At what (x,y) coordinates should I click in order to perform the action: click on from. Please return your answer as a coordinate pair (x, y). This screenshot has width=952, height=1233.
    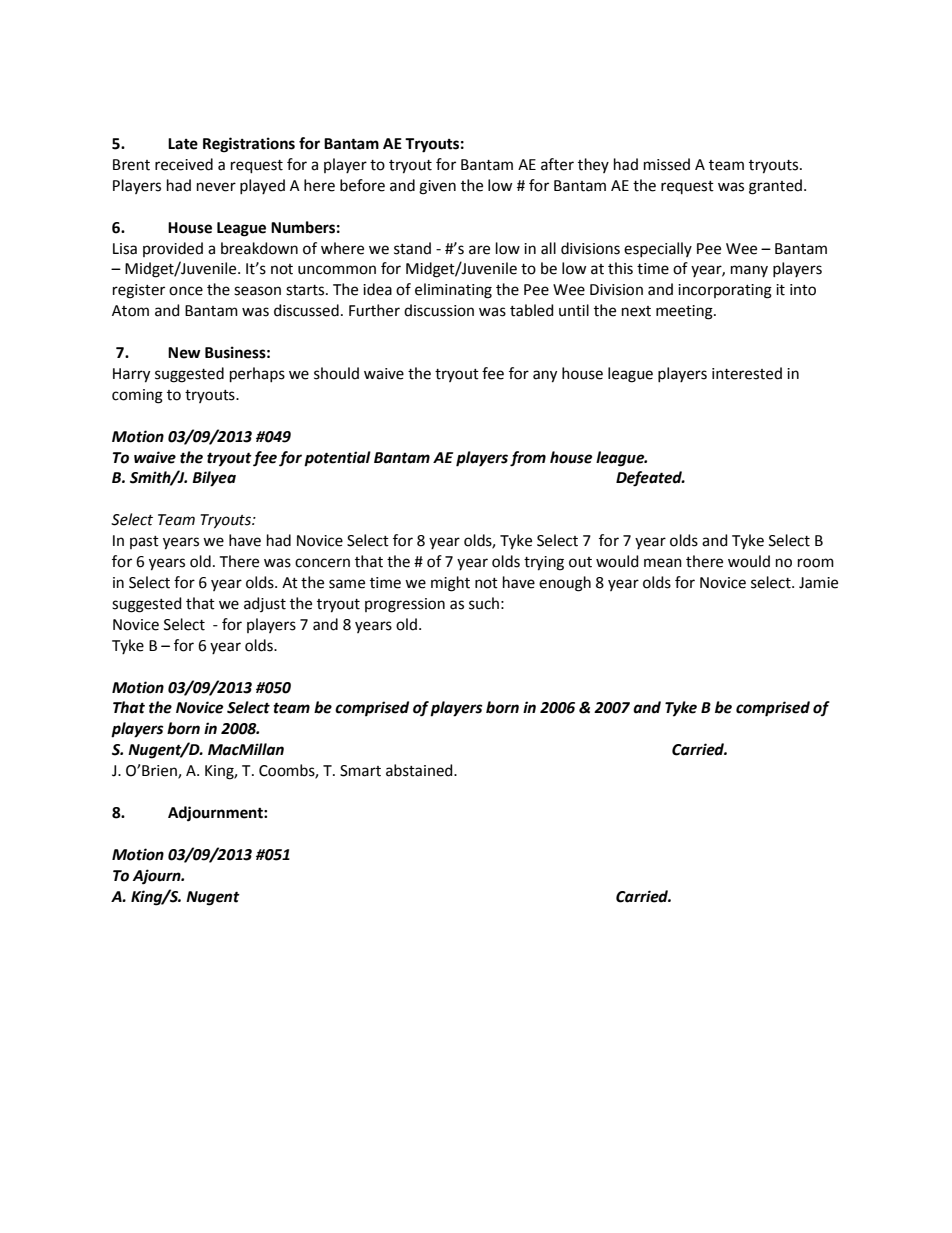
    Looking at the image, I should click on (528, 459).
